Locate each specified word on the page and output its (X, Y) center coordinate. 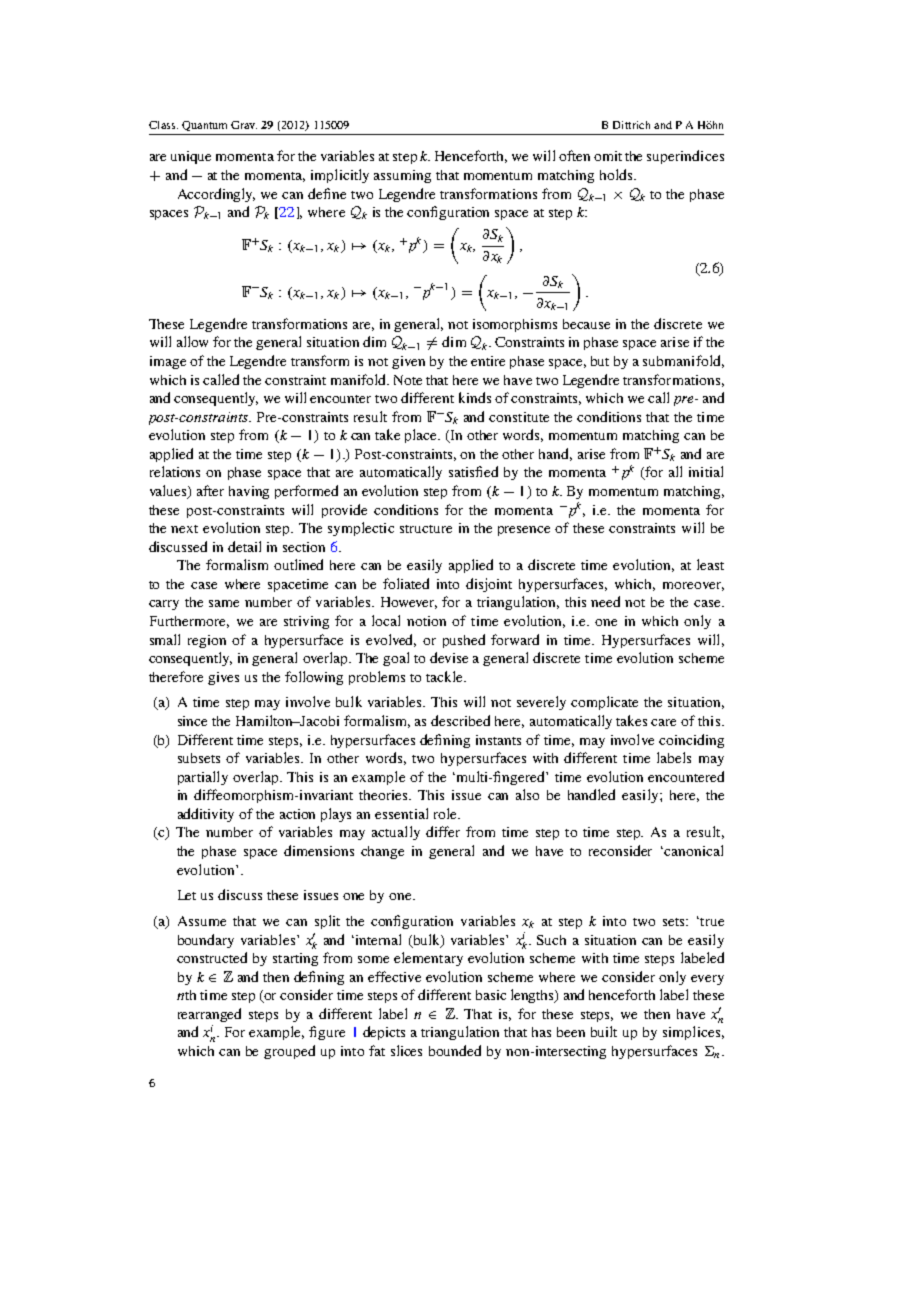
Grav (244, 125)
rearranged (209, 1015)
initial (706, 471)
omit (608, 156)
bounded (455, 1050)
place (422, 436)
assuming (402, 176)
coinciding (691, 741)
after (210, 490)
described (460, 720)
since (192, 721)
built (604, 1031)
